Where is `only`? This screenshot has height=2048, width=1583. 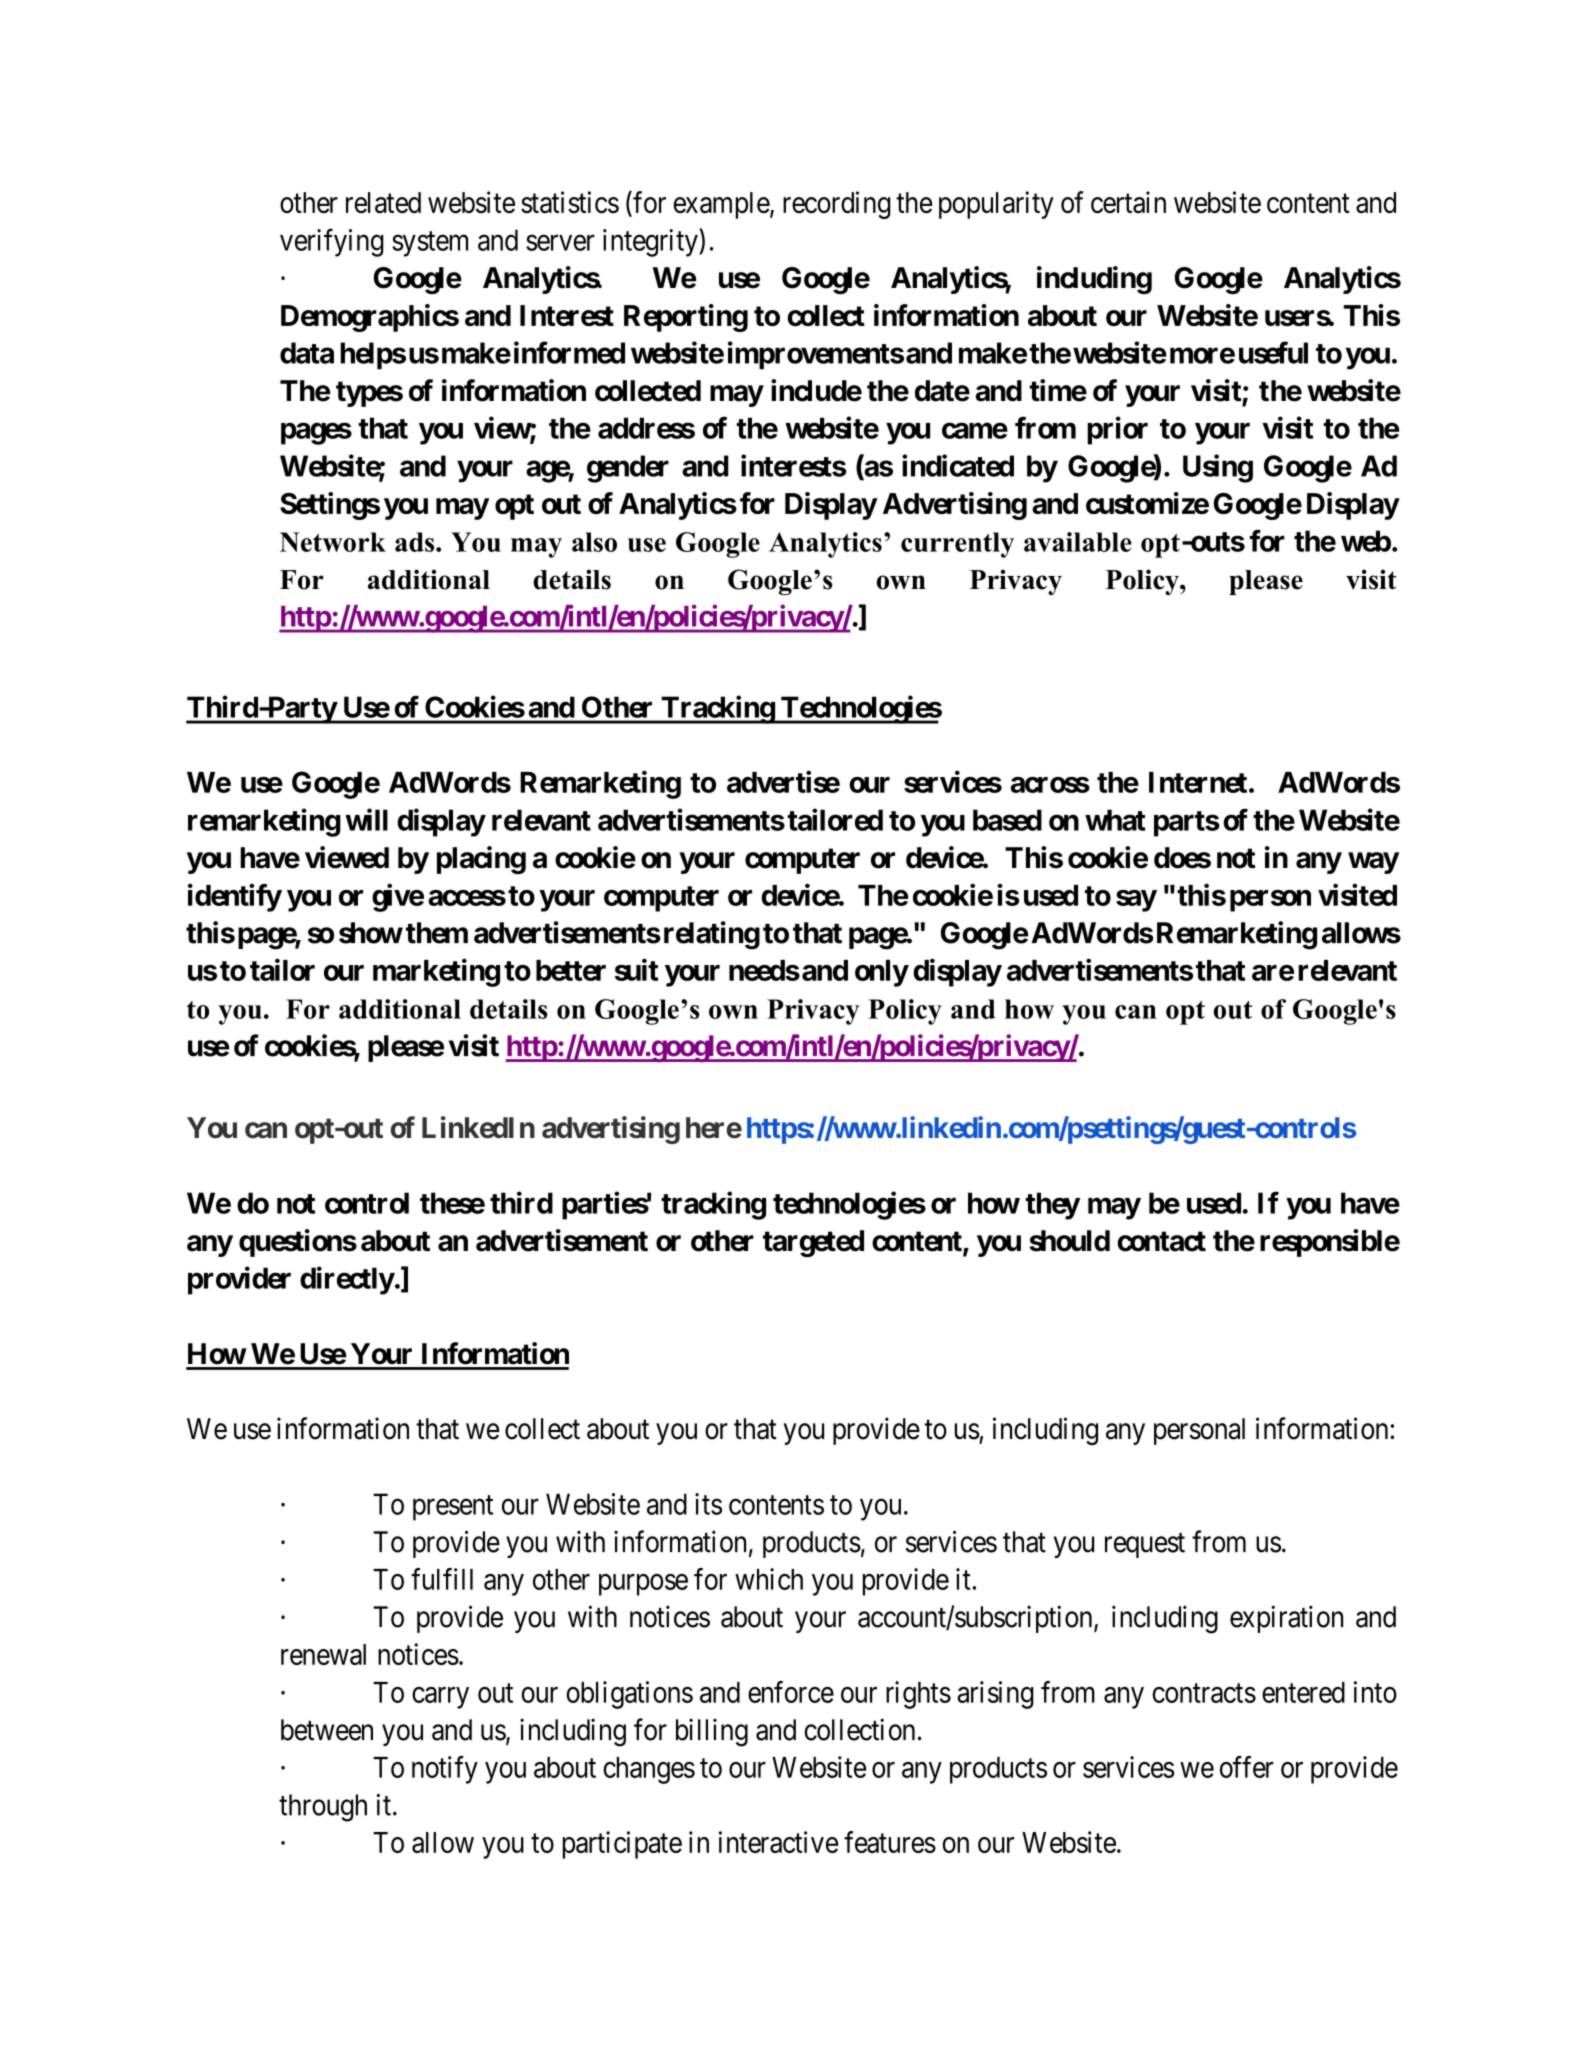 only is located at coordinates (881, 973).
